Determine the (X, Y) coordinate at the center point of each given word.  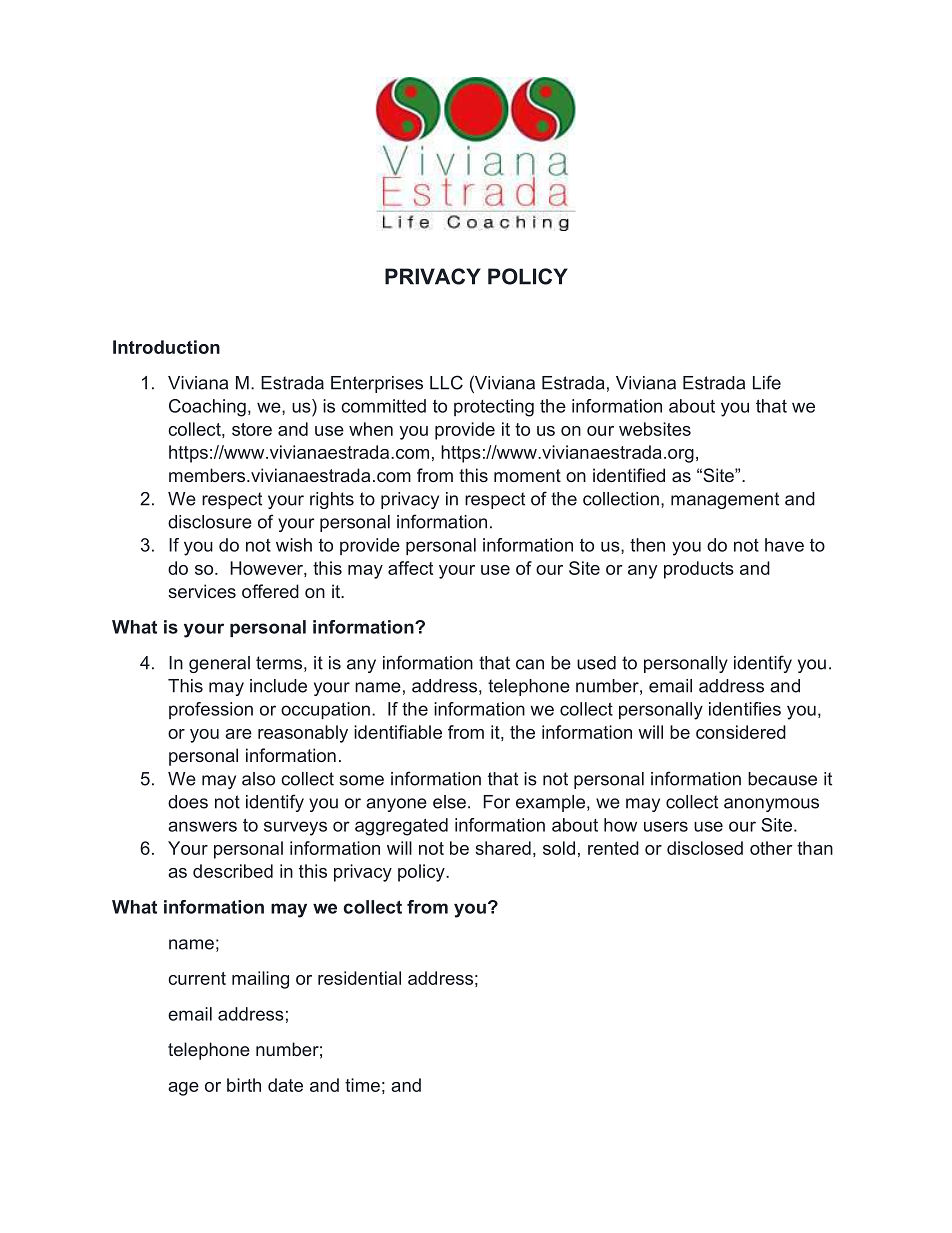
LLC (446, 382)
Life (767, 382)
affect (410, 568)
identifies (745, 709)
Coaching (207, 408)
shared (503, 848)
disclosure (210, 522)
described (233, 871)
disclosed (705, 848)
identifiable (398, 732)
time (362, 1085)
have (784, 545)
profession (211, 710)
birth (244, 1085)
